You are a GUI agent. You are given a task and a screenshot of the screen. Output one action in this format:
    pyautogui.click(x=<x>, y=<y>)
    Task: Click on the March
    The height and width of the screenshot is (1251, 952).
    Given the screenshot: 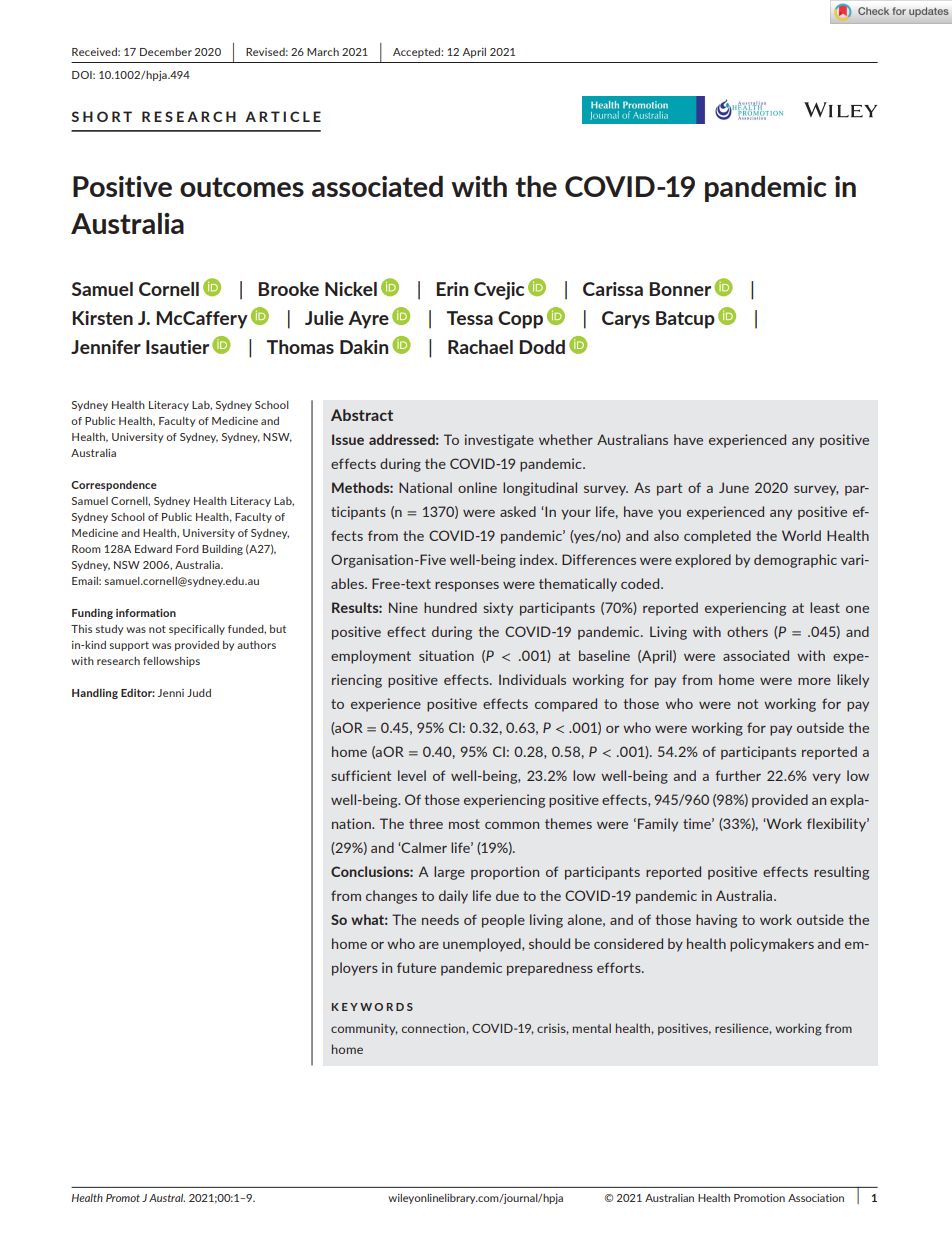 What is the action you would take?
    pyautogui.click(x=323, y=52)
